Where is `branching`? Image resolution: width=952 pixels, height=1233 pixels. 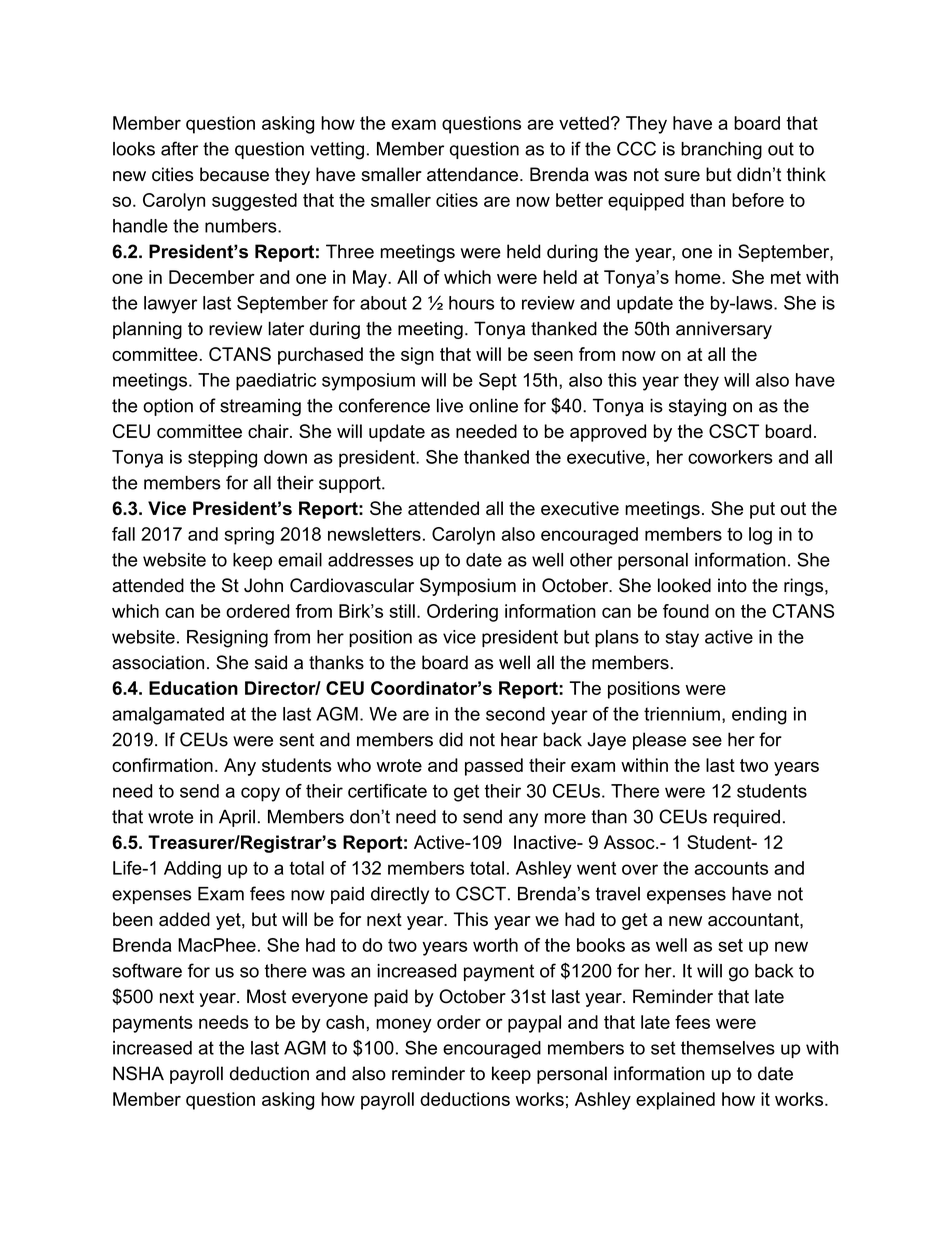 branching is located at coordinates (721, 151).
